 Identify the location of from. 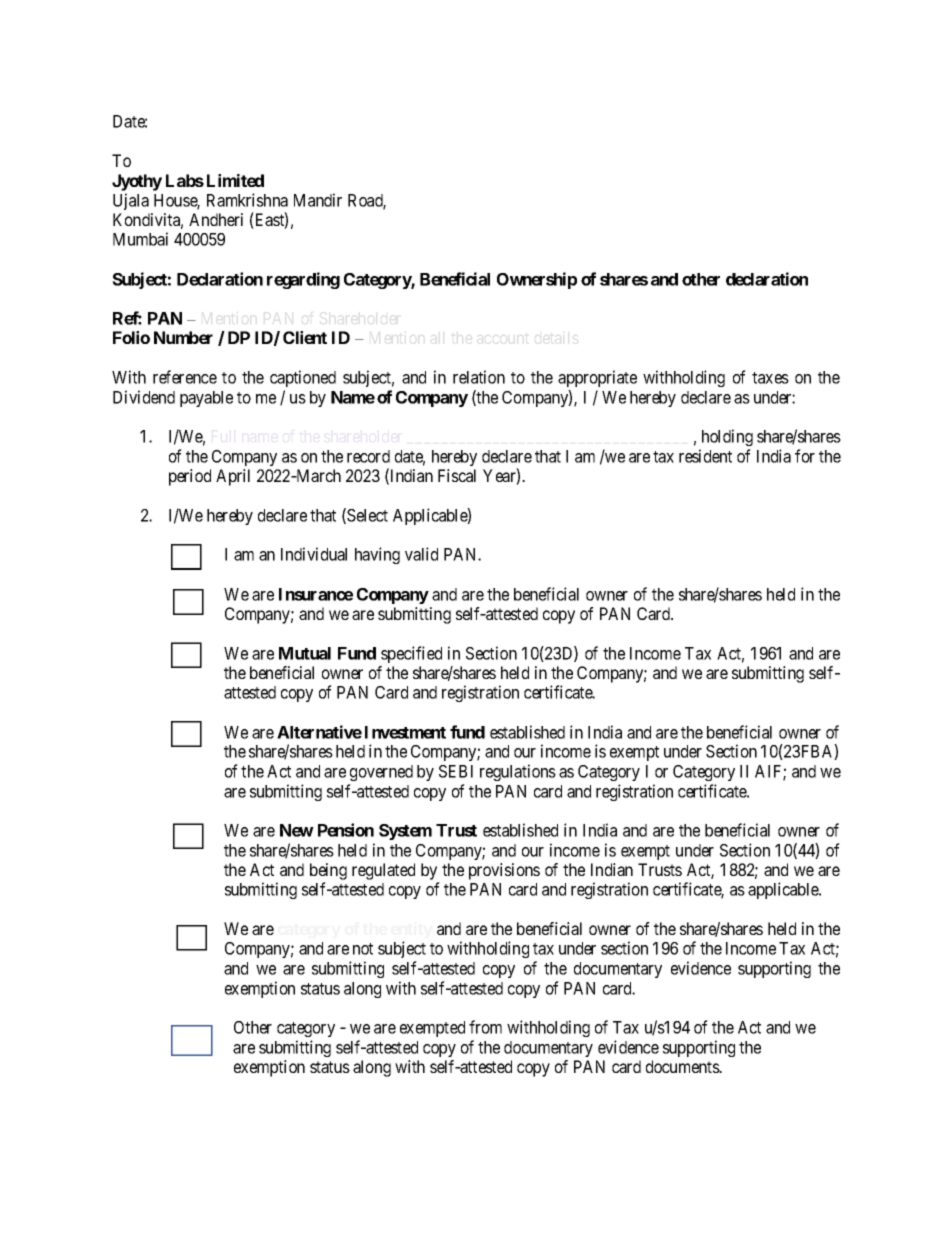
(485, 1027).
